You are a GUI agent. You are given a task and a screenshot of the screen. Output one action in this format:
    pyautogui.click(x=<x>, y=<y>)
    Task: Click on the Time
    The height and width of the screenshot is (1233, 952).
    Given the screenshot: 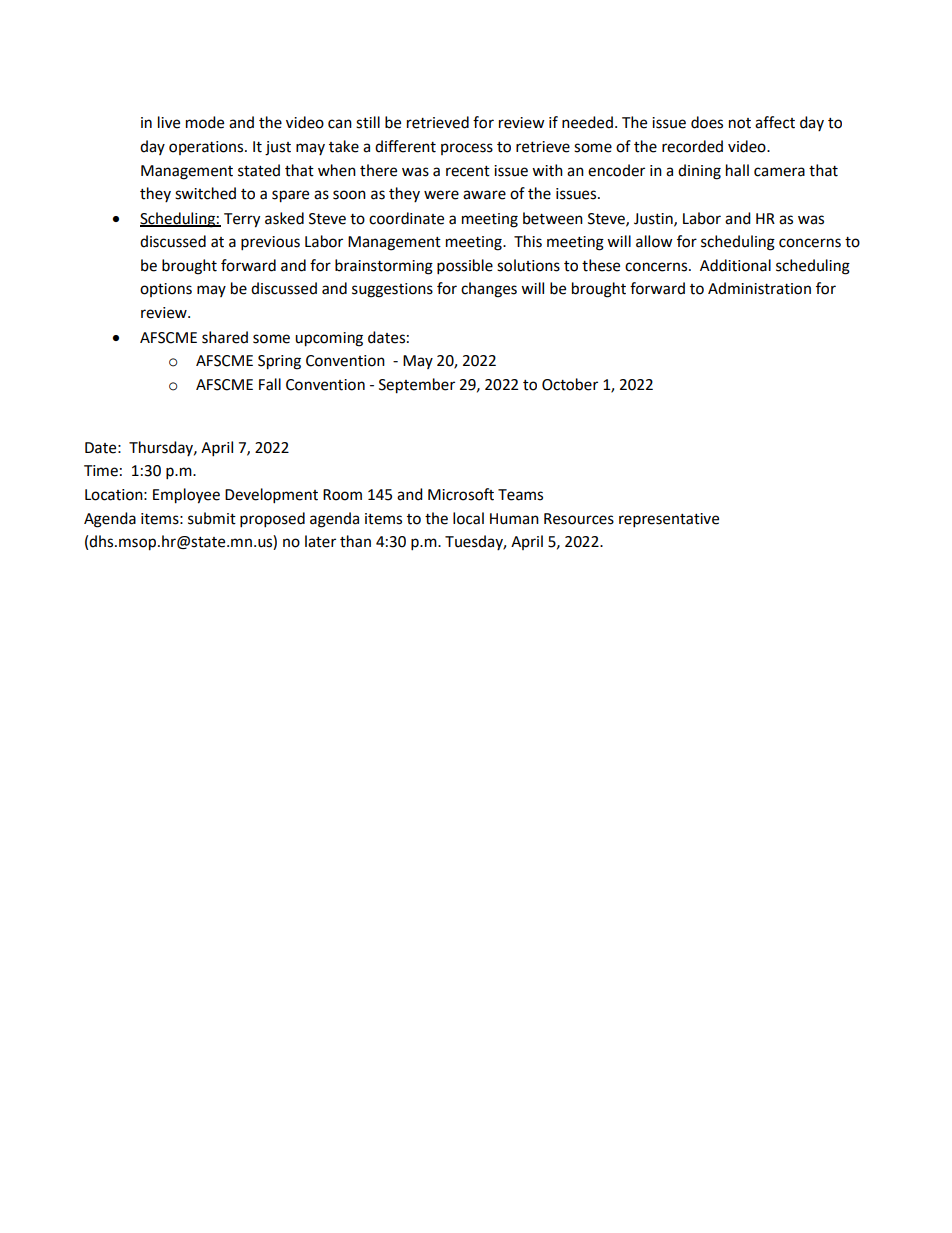 What is the action you would take?
    pyautogui.click(x=101, y=471)
